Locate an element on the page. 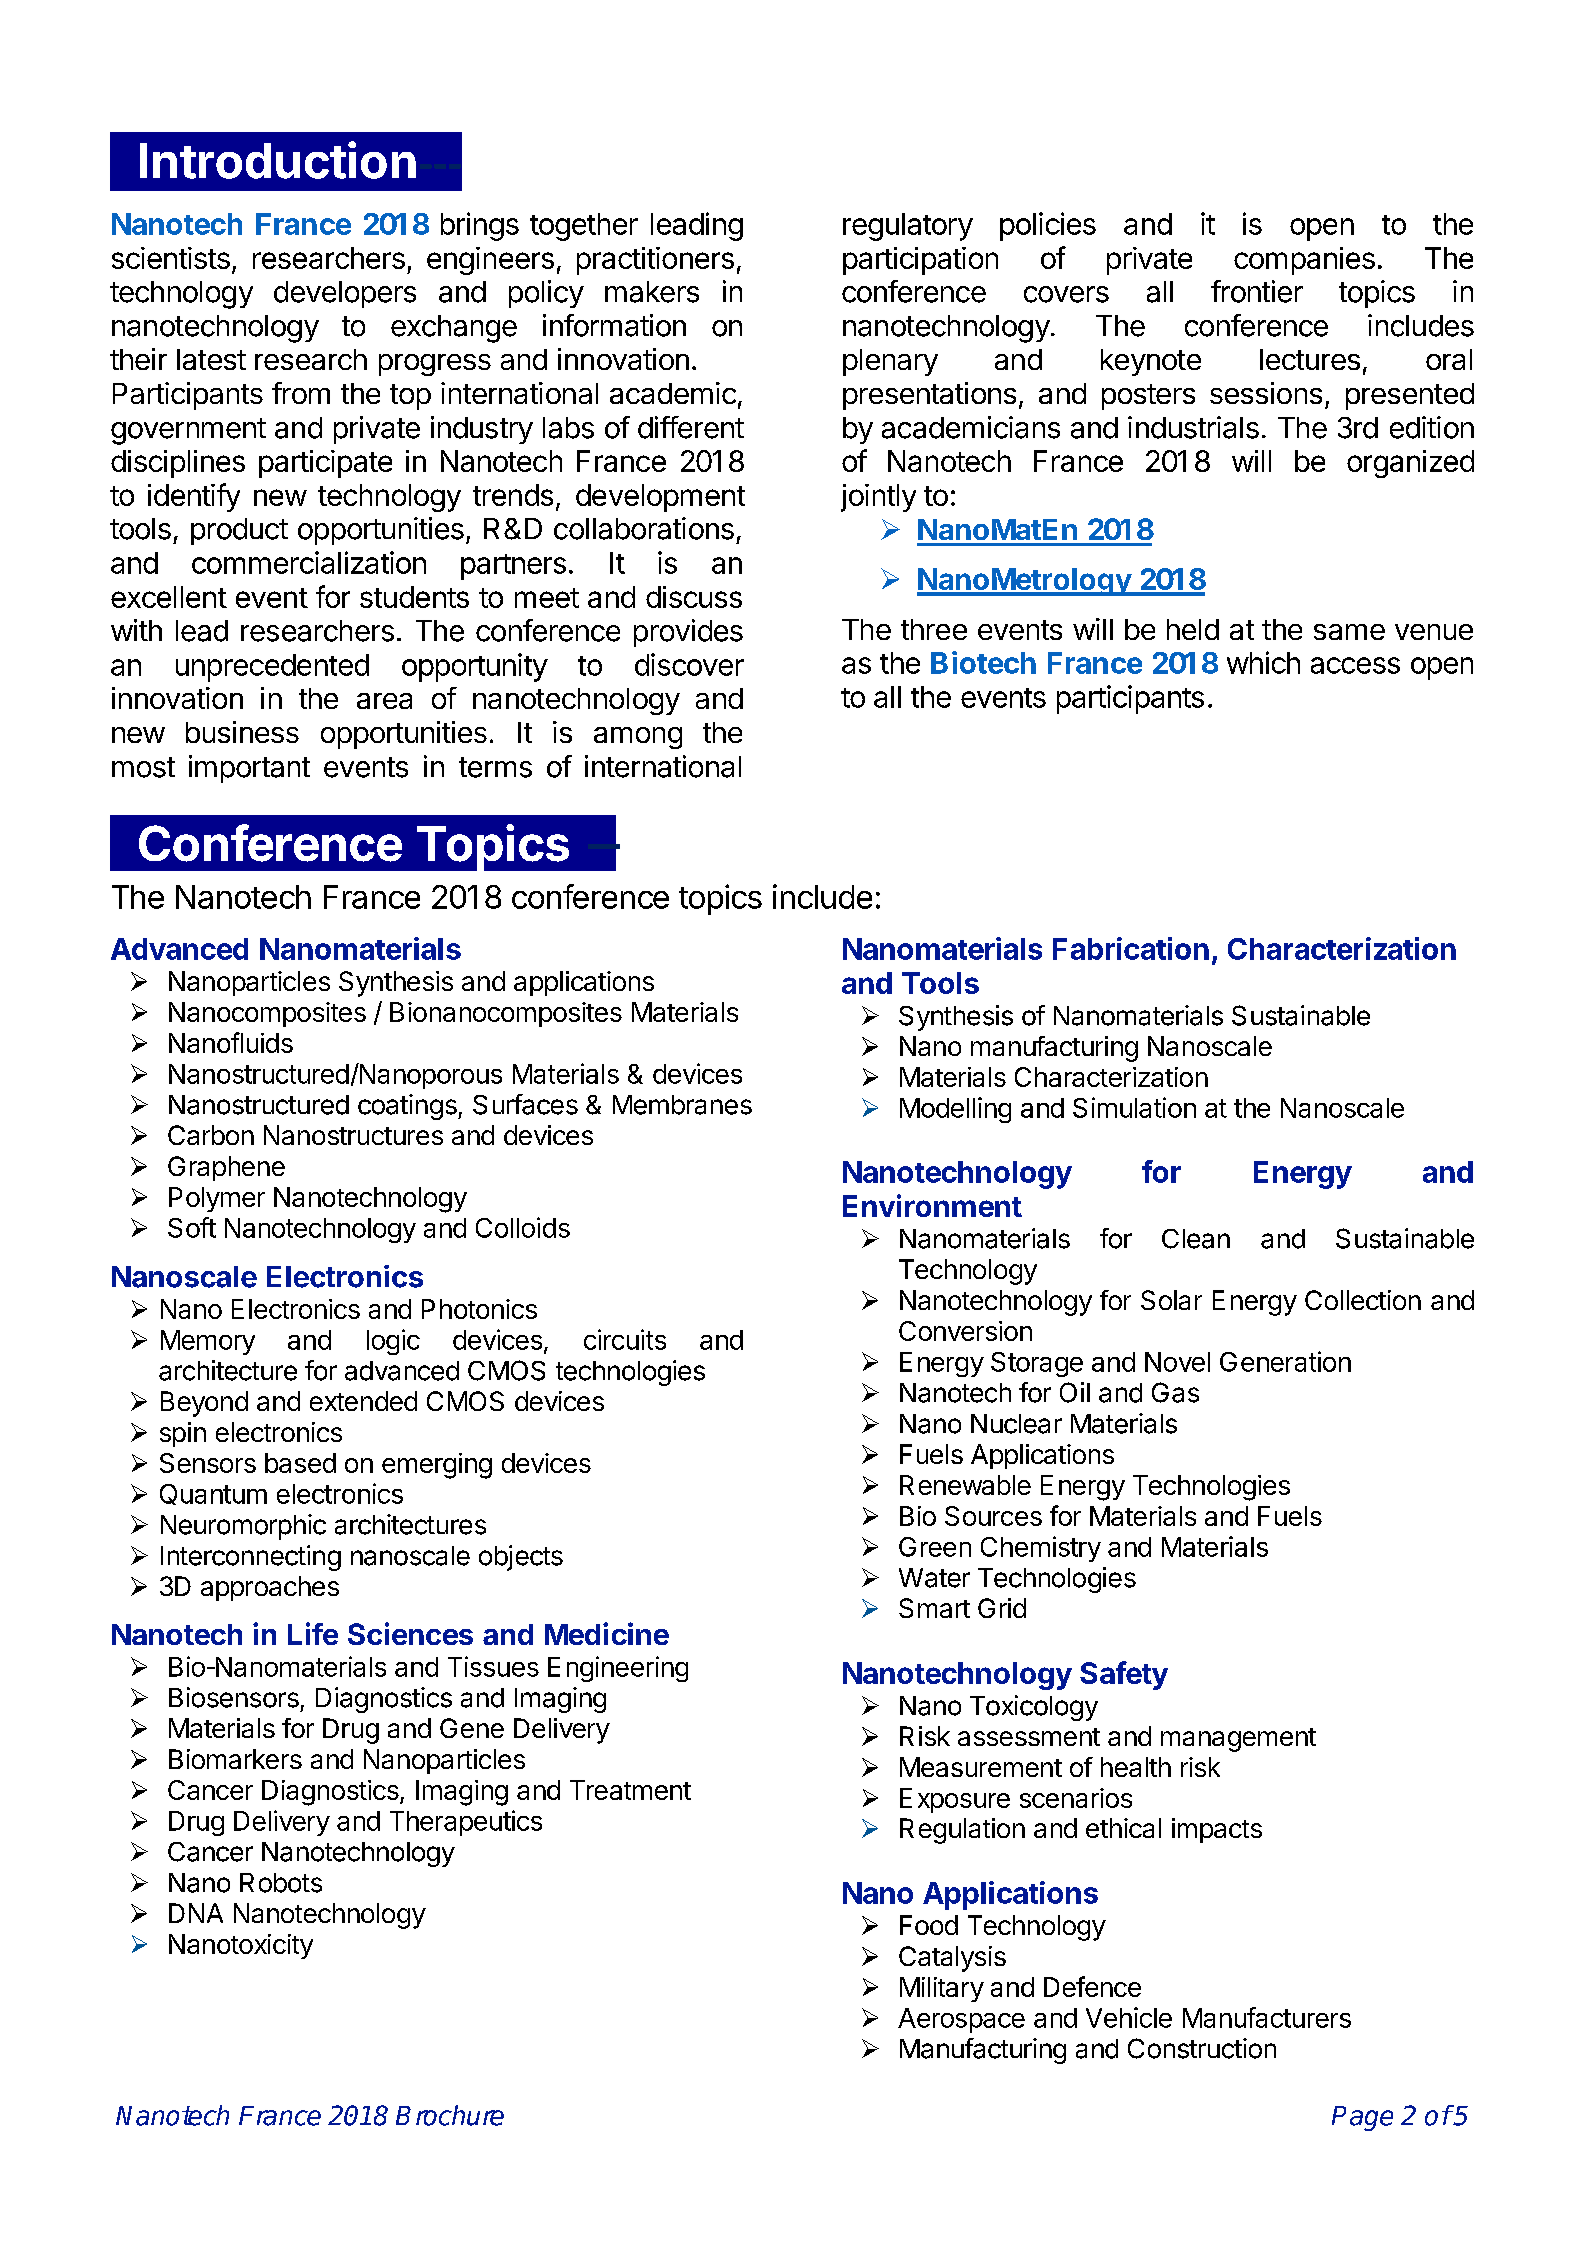  Clean is located at coordinates (1196, 1239).
